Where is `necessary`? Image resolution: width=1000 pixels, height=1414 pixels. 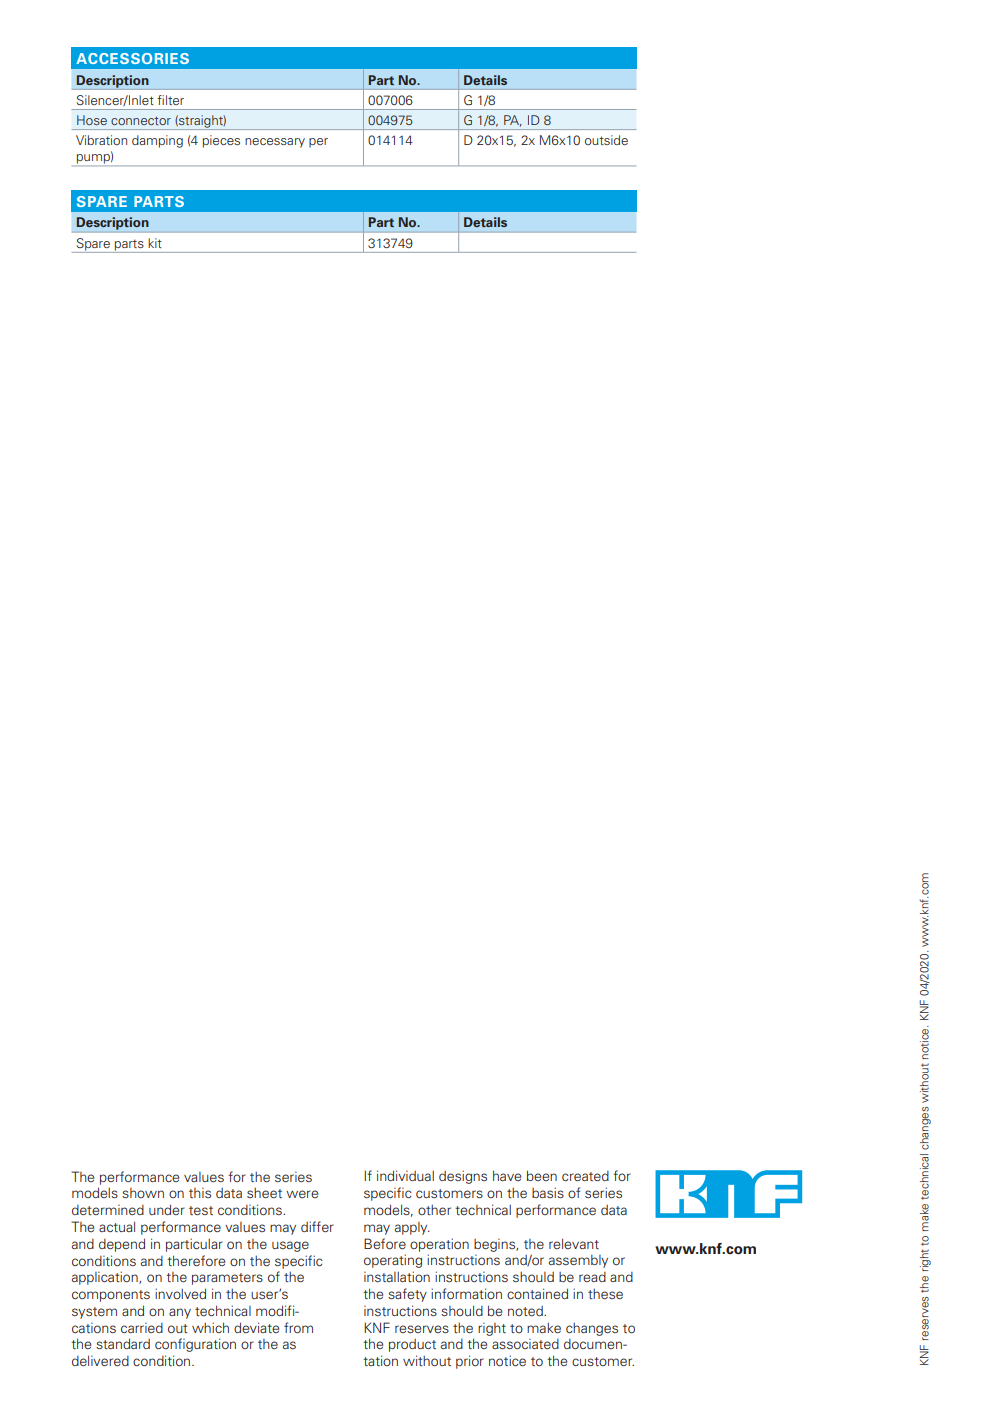
necessary is located at coordinates (275, 143).
